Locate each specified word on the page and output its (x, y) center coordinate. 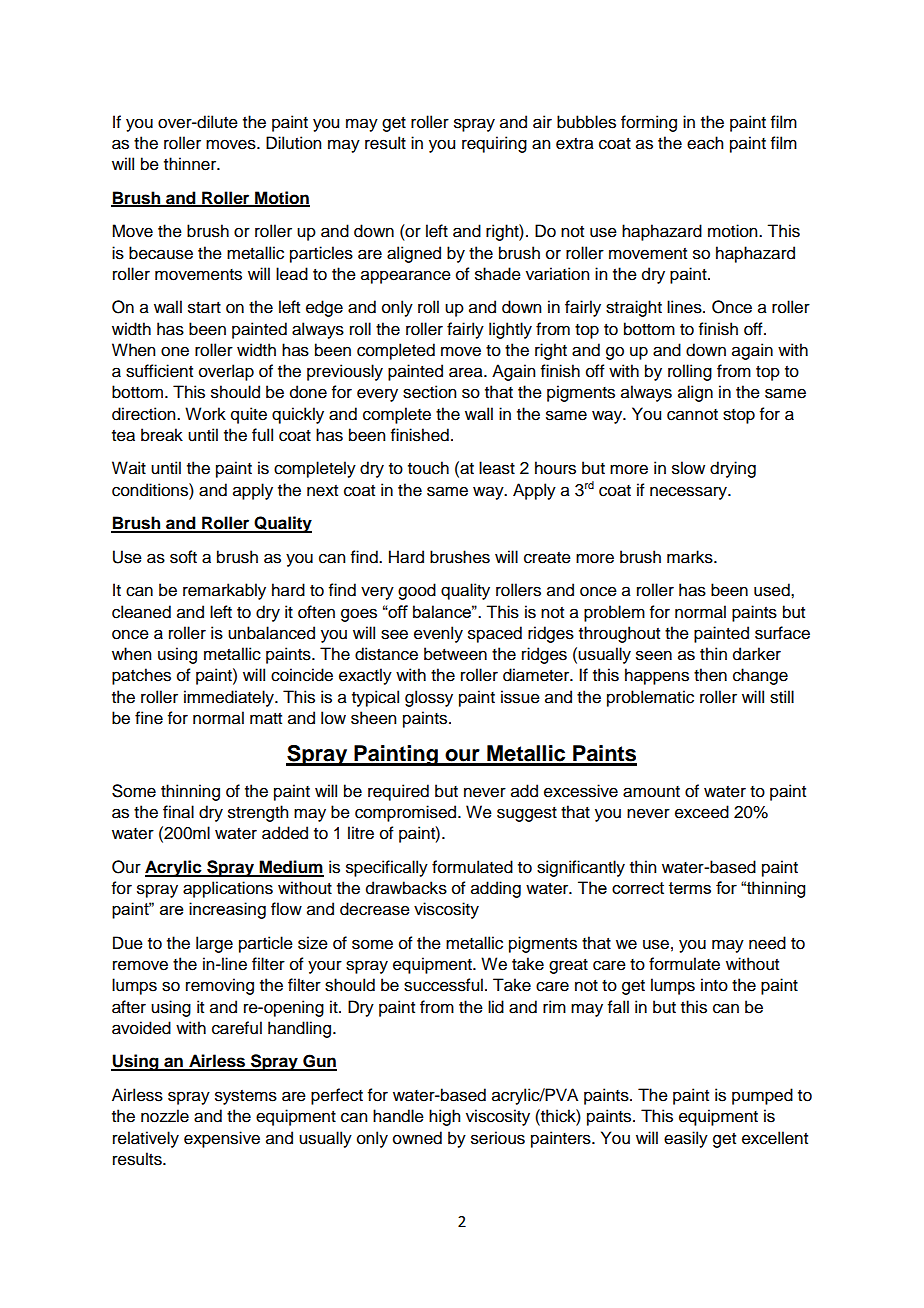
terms (690, 888)
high (444, 1117)
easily (686, 1139)
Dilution (293, 143)
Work (205, 414)
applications (228, 889)
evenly (438, 634)
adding (496, 889)
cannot (692, 415)
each (705, 143)
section (429, 392)
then (710, 675)
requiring (494, 144)
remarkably (224, 591)
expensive (222, 1139)
